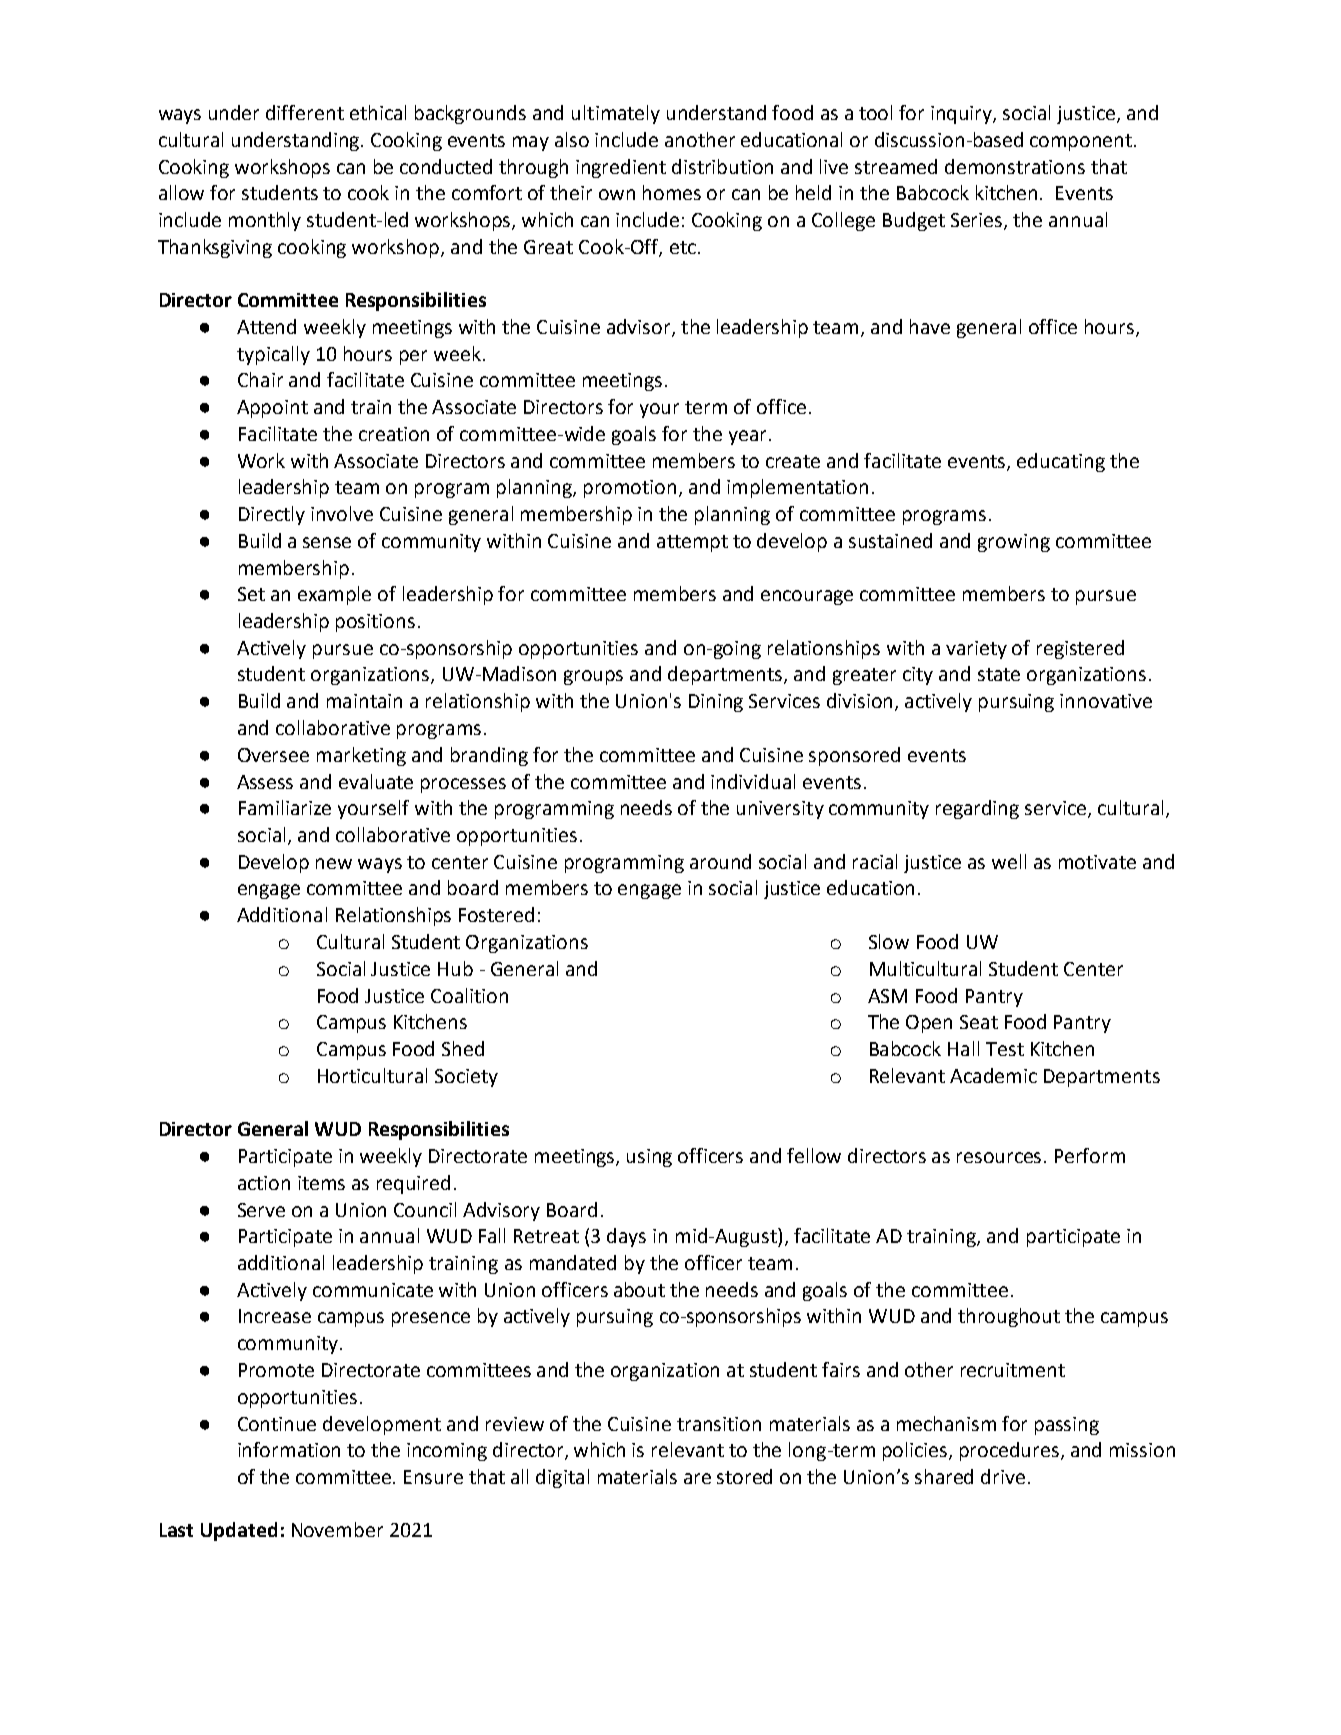  What do you see at coordinates (1015, 166) in the page?
I see `demonstrations` at bounding box center [1015, 166].
